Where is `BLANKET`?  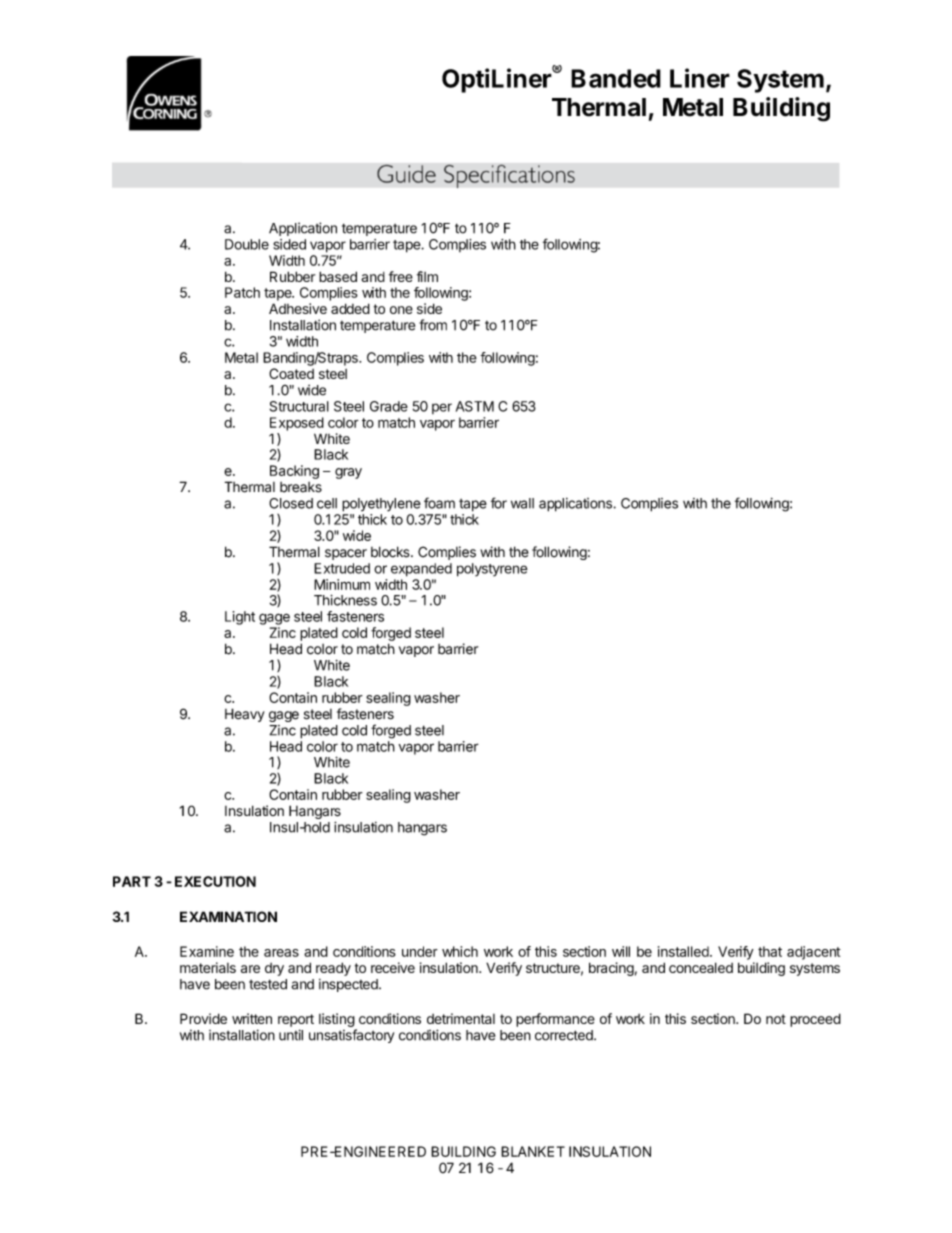
BLANKET is located at coordinates (533, 1151).
